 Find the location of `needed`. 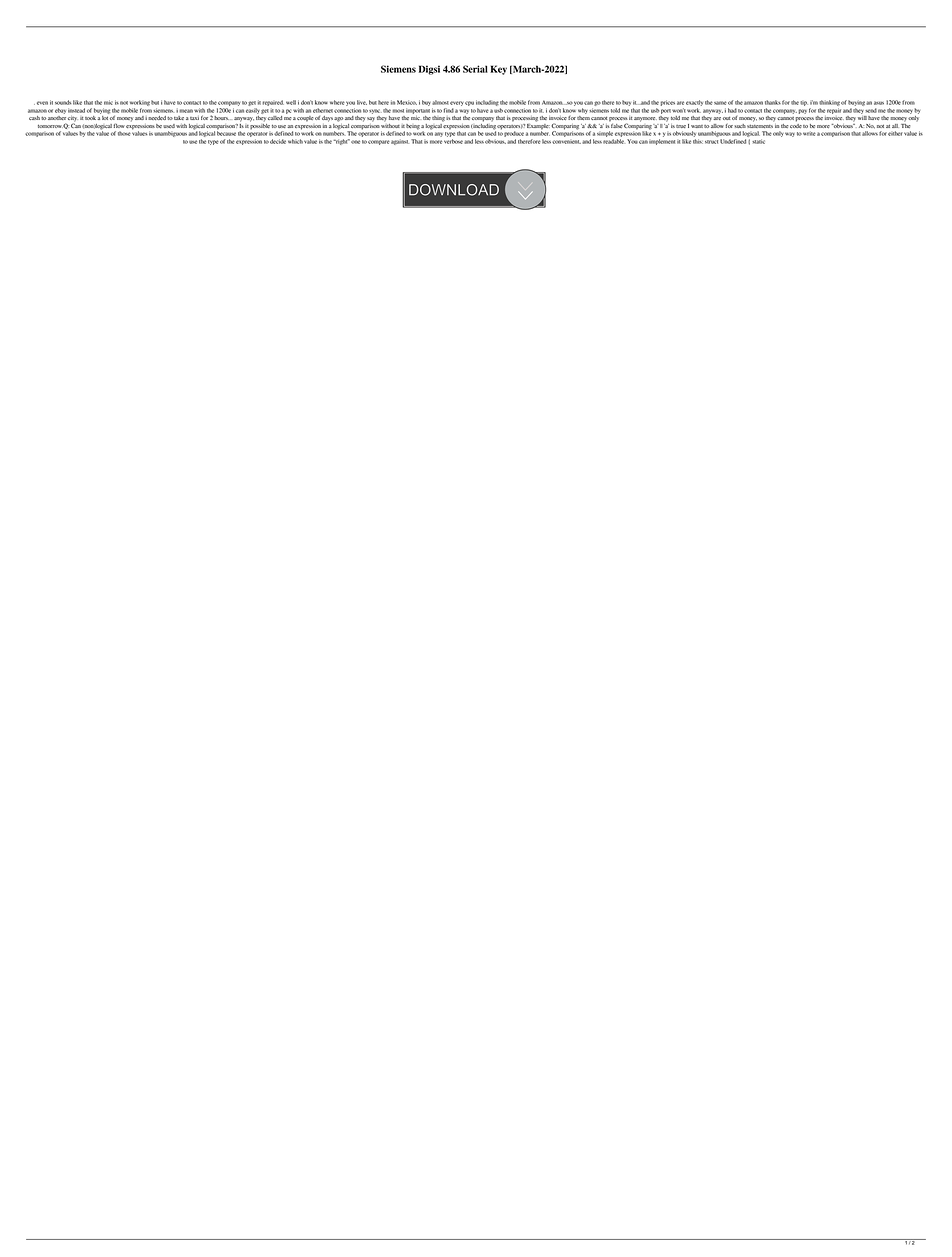

needed is located at coordinates (157, 118).
